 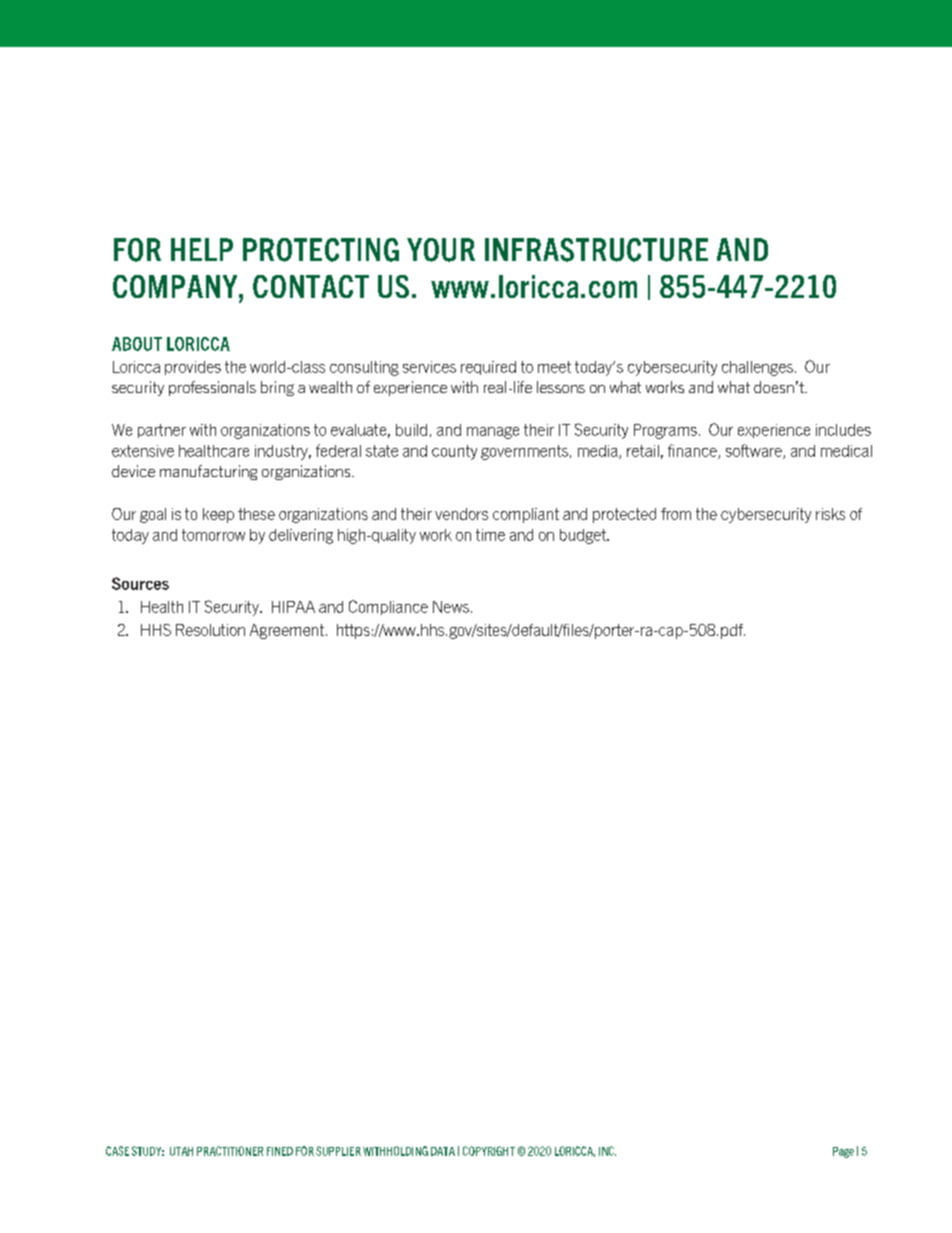 What do you see at coordinates (181, 1151) in the image?
I see `UTAH` at bounding box center [181, 1151].
